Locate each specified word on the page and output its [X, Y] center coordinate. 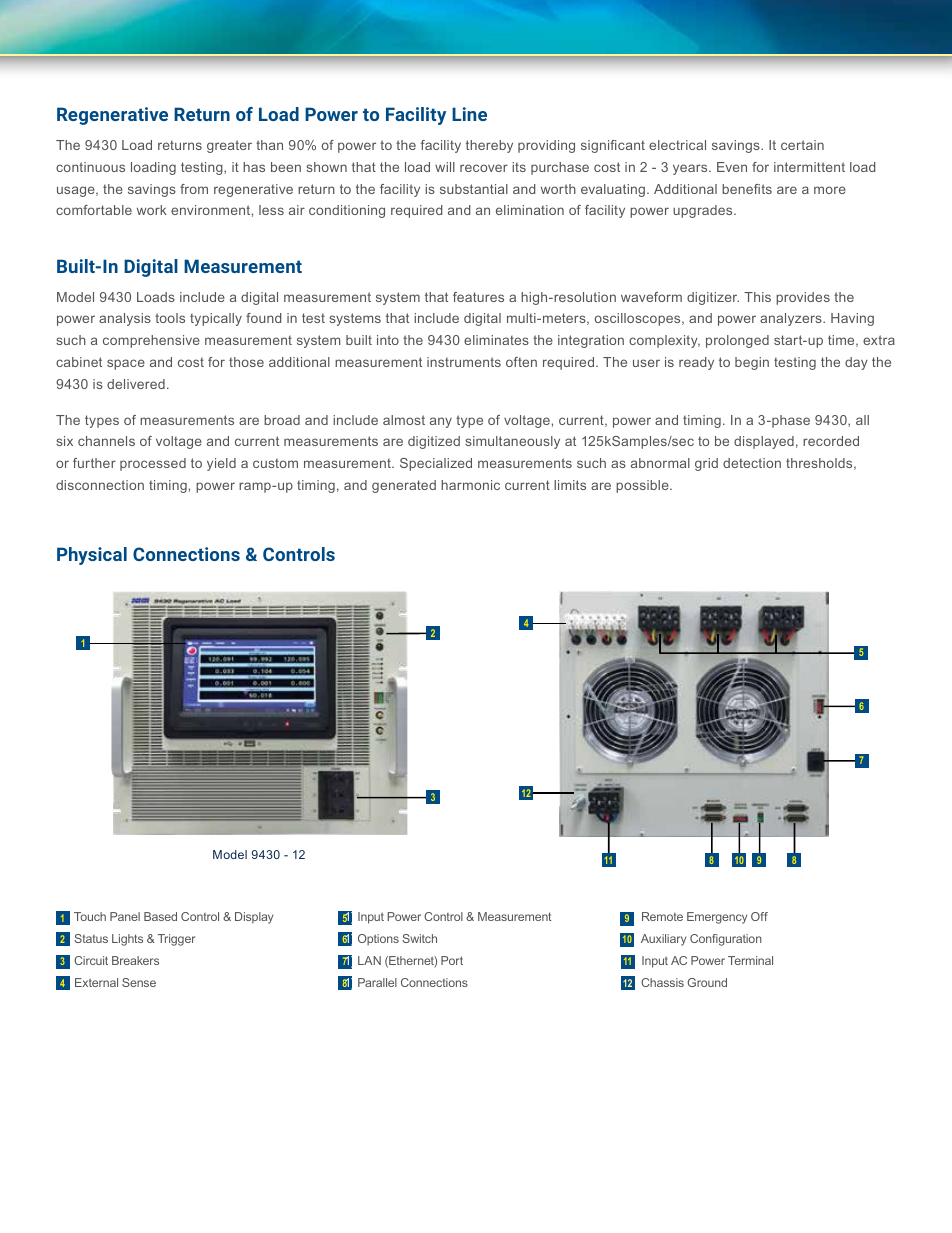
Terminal [750, 960]
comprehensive [151, 341]
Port [452, 960]
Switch [419, 938]
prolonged [737, 341]
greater [229, 146]
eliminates [496, 340]
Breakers [135, 960]
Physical [92, 556]
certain [802, 145]
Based [160, 916]
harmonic [470, 485]
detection [752, 463]
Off [759, 916]
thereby [489, 146]
